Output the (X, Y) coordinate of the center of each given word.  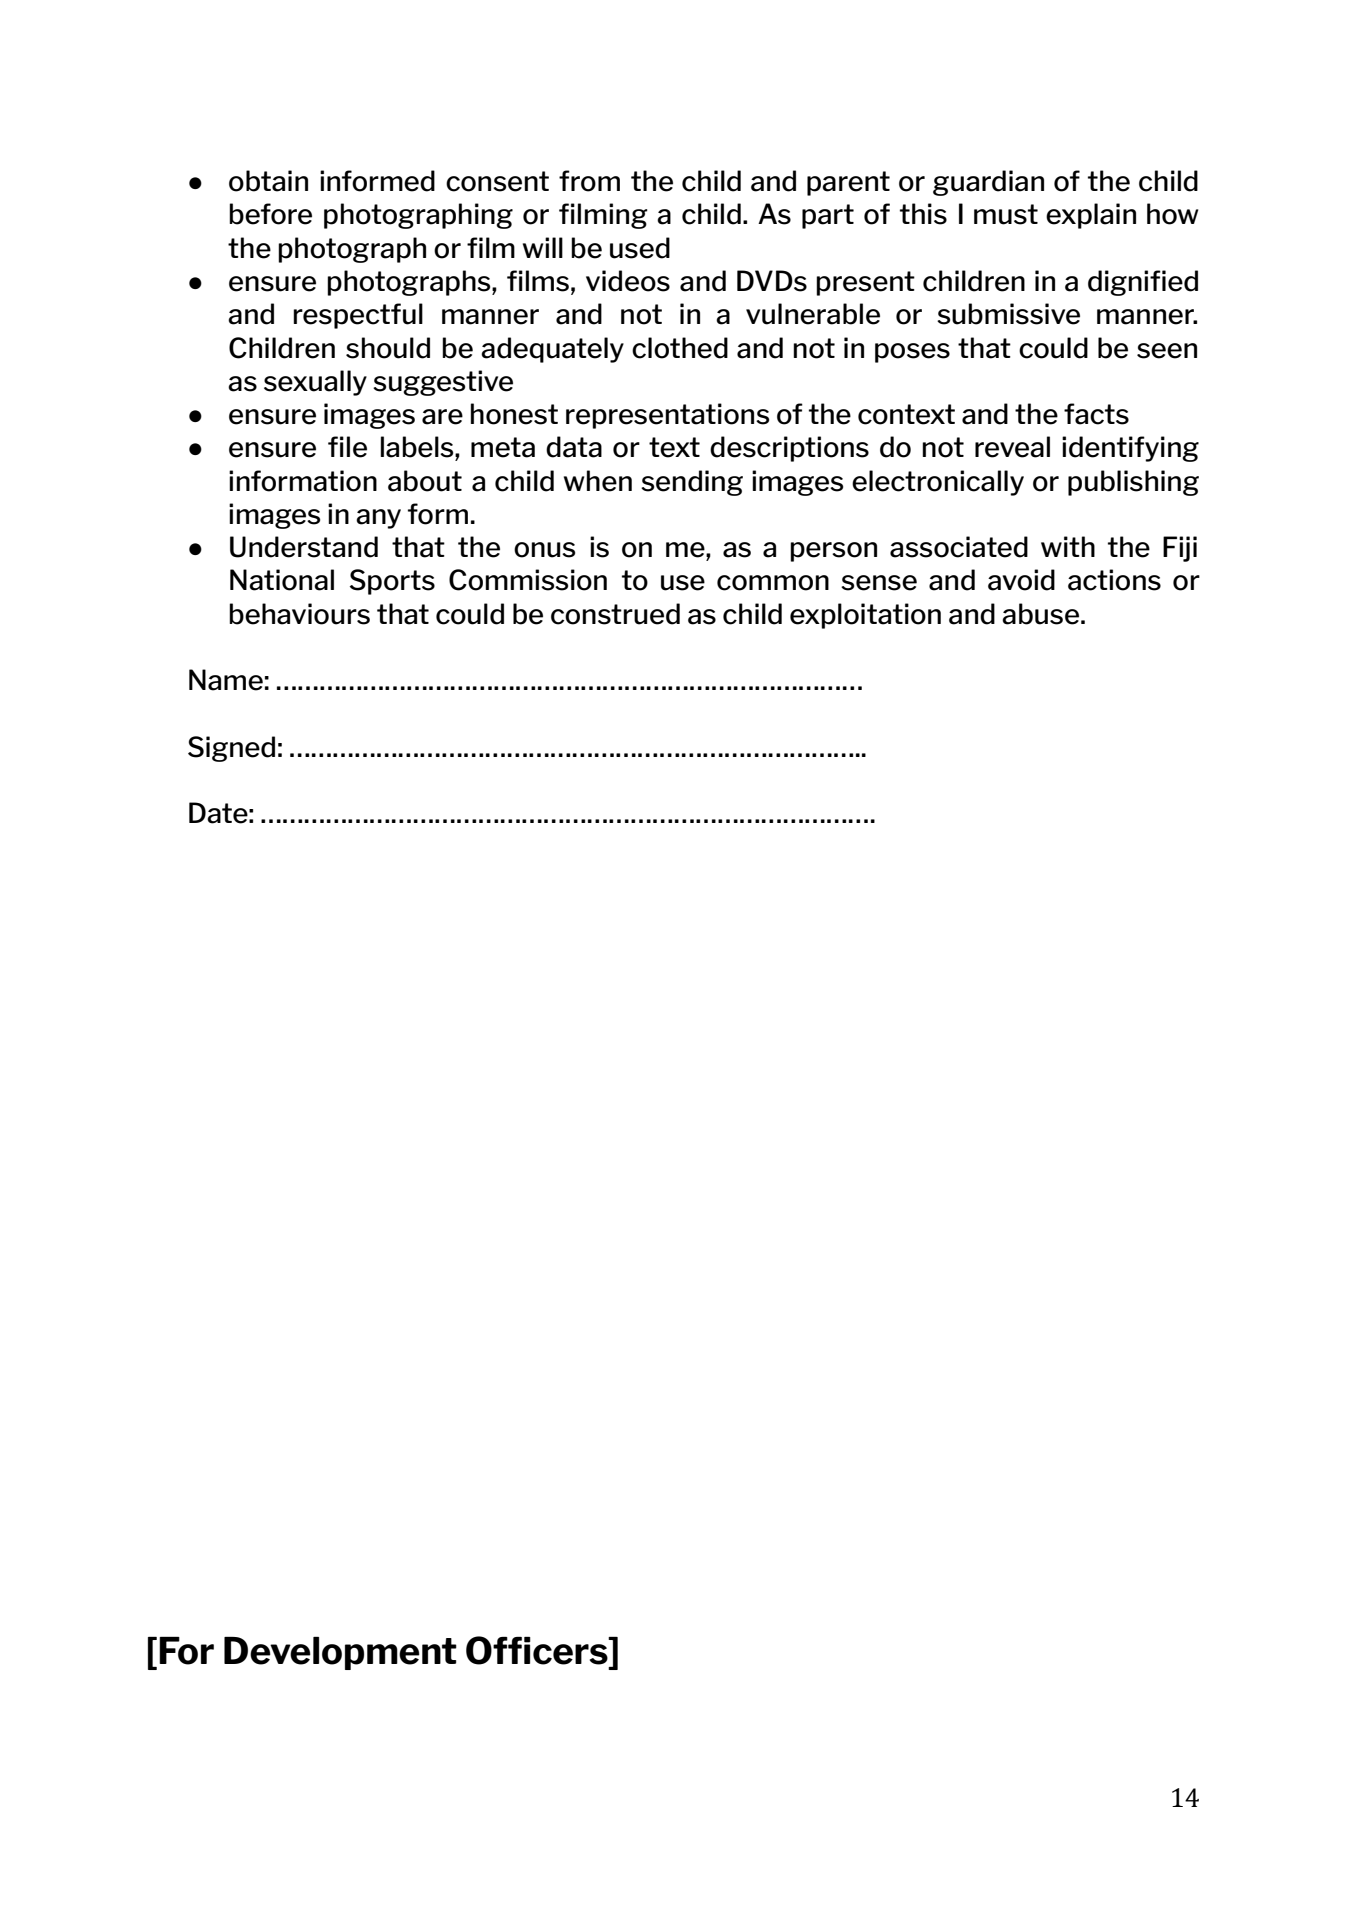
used (640, 248)
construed (615, 614)
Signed (231, 749)
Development (340, 1653)
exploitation (865, 616)
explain (1091, 216)
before (270, 214)
